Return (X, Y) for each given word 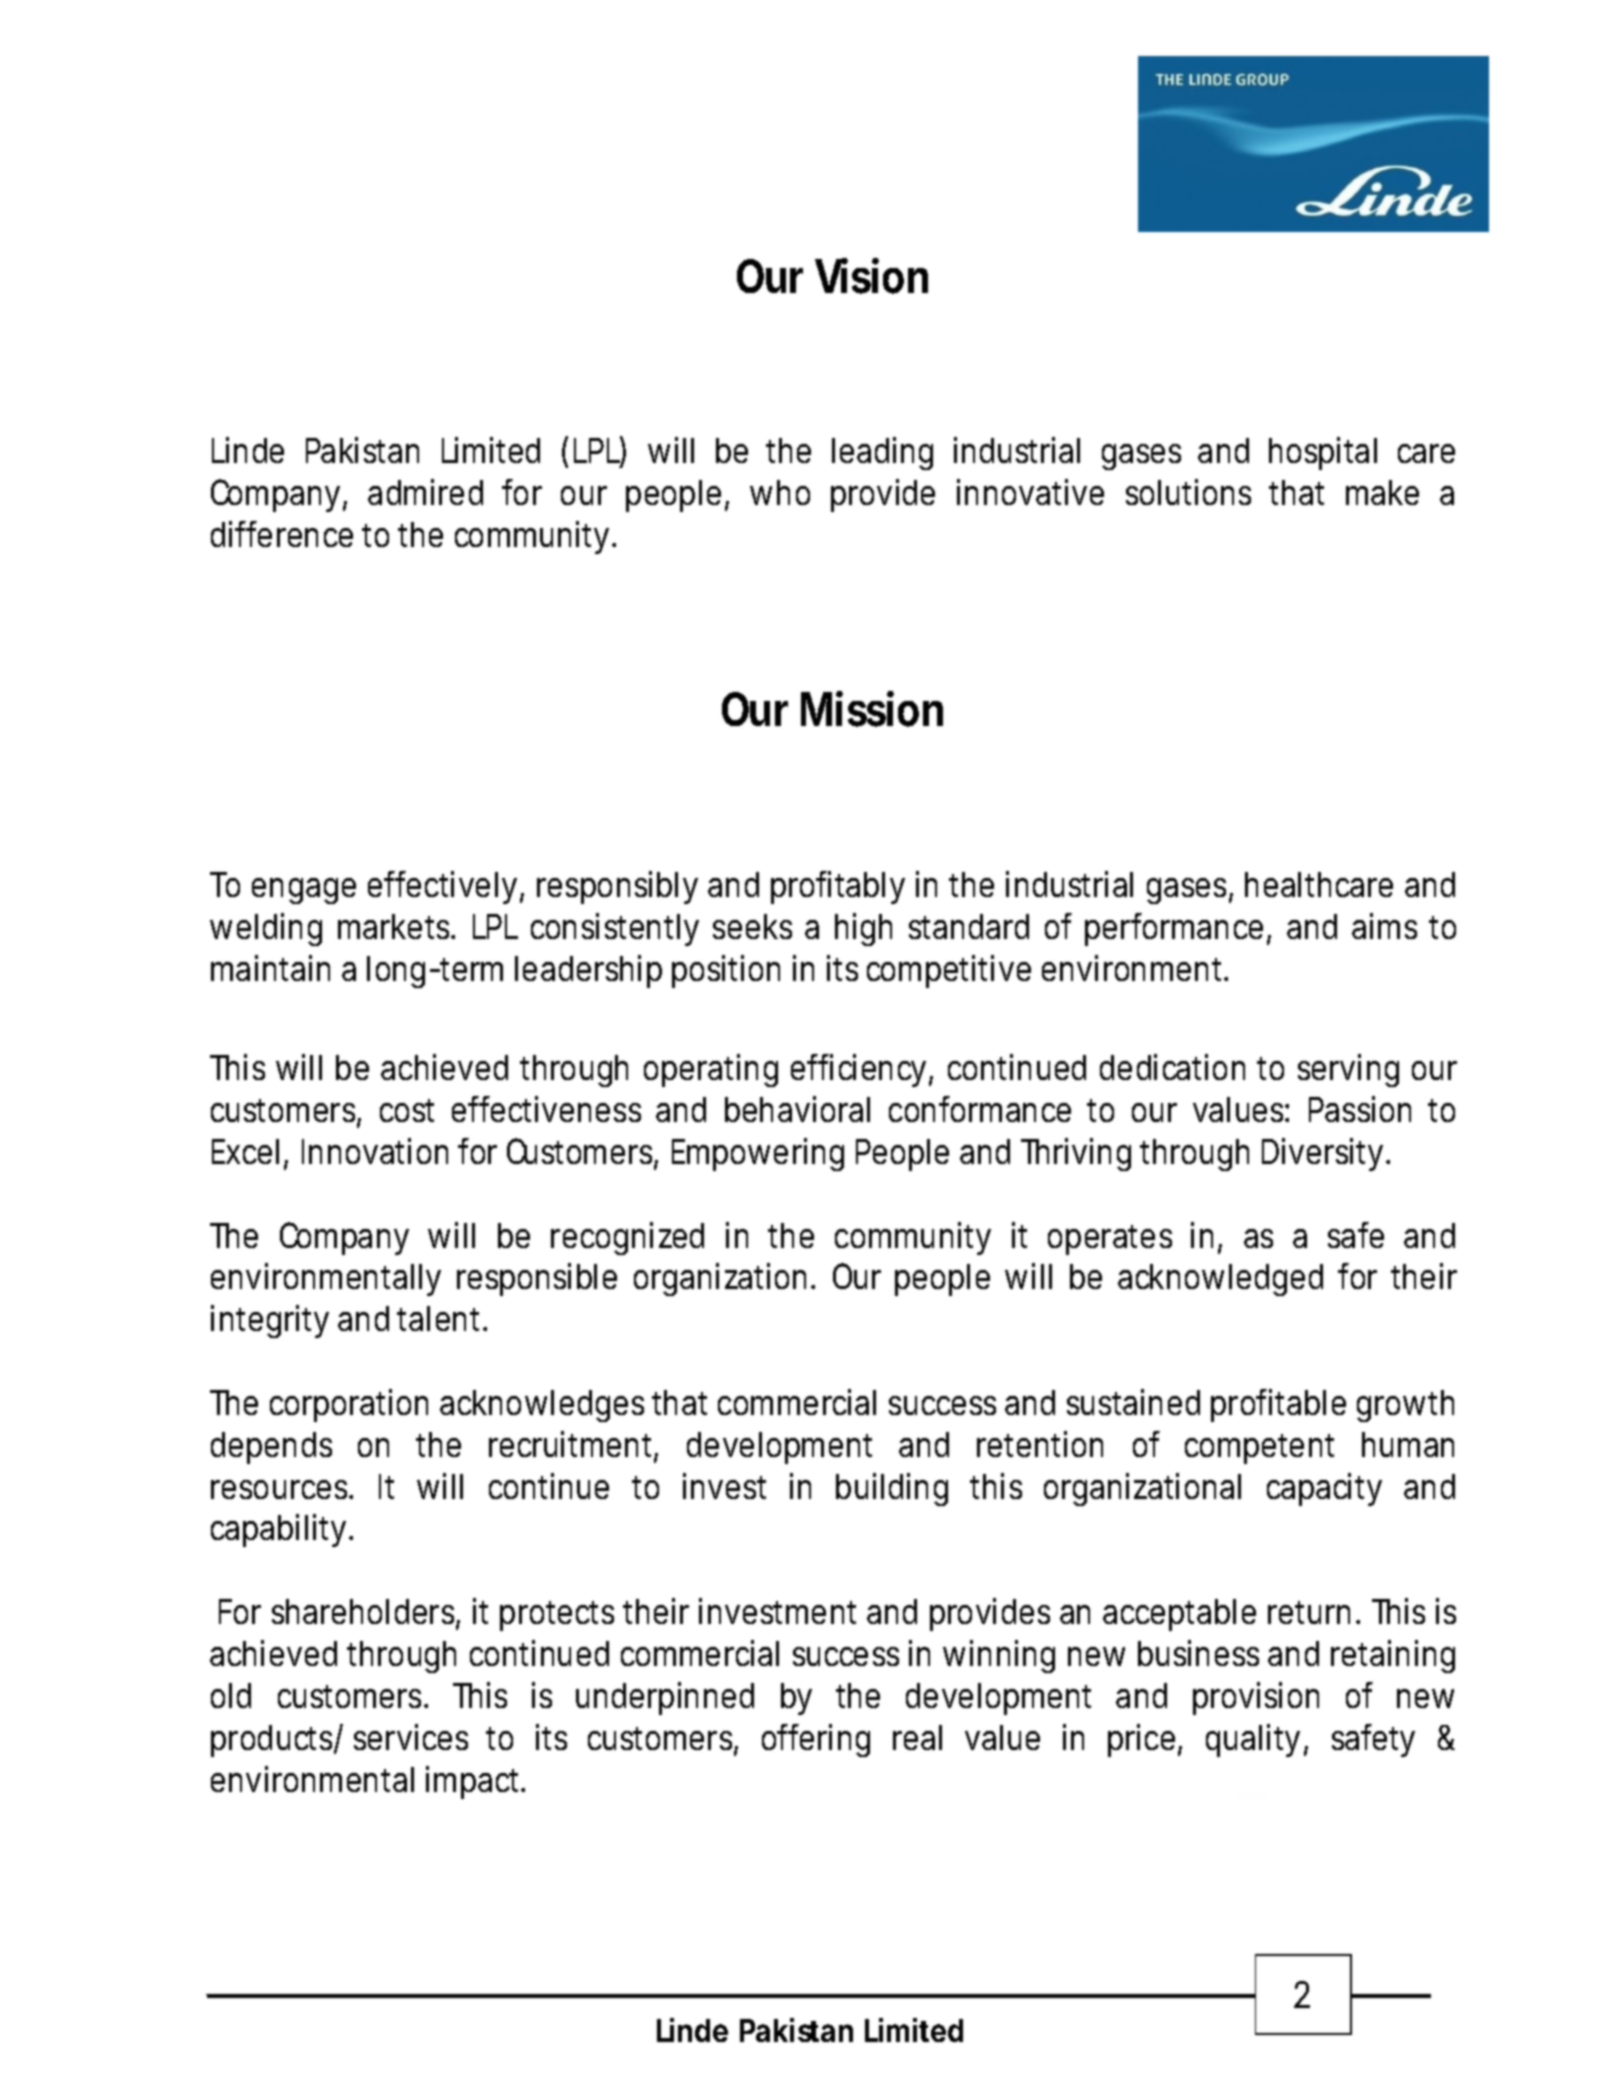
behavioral (797, 1109)
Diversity (1322, 1154)
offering (816, 1740)
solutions (1188, 492)
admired (425, 492)
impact (474, 1782)
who (780, 492)
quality (1253, 1740)
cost (407, 1110)
